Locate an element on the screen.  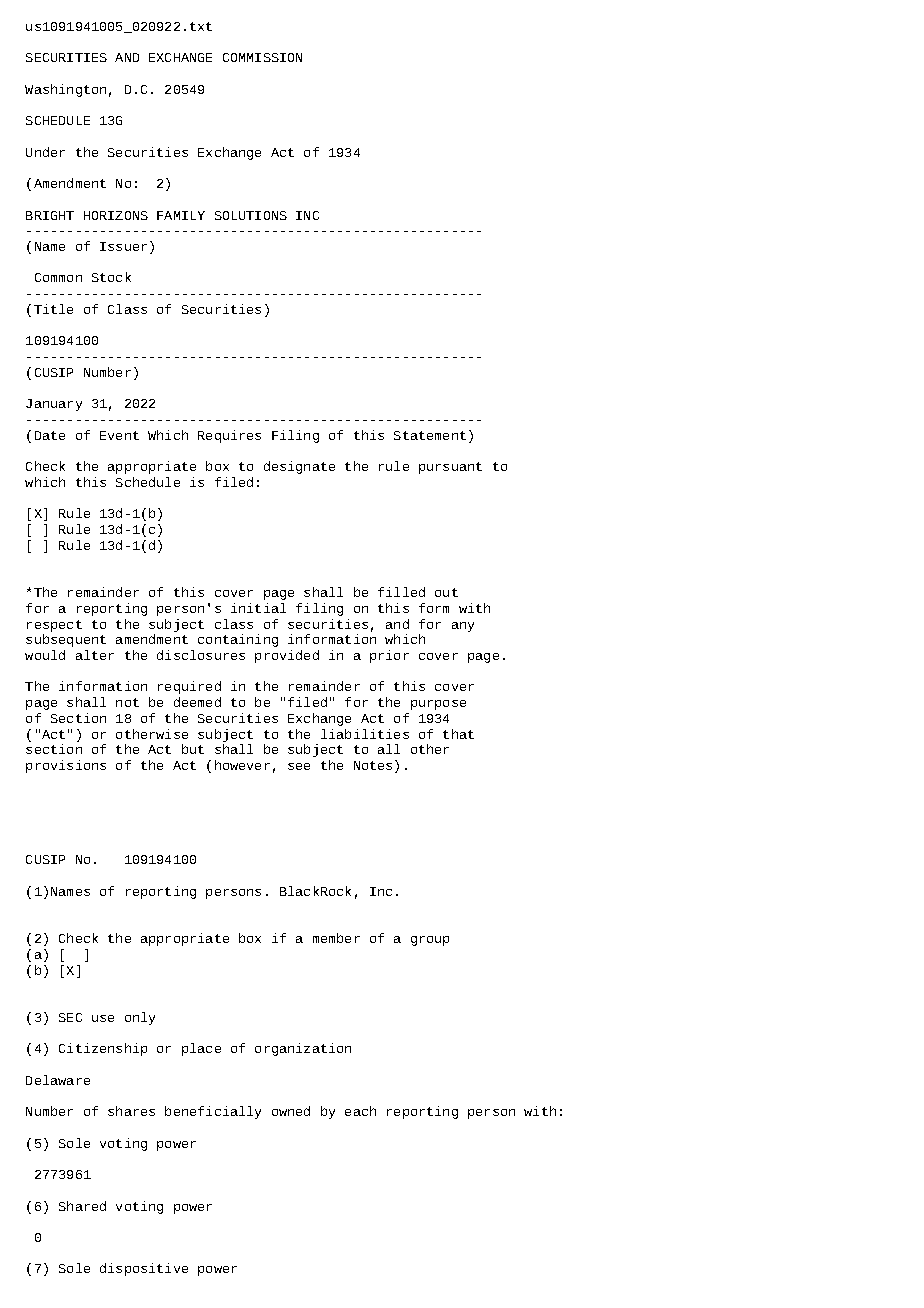
each is located at coordinates (360, 1111).
